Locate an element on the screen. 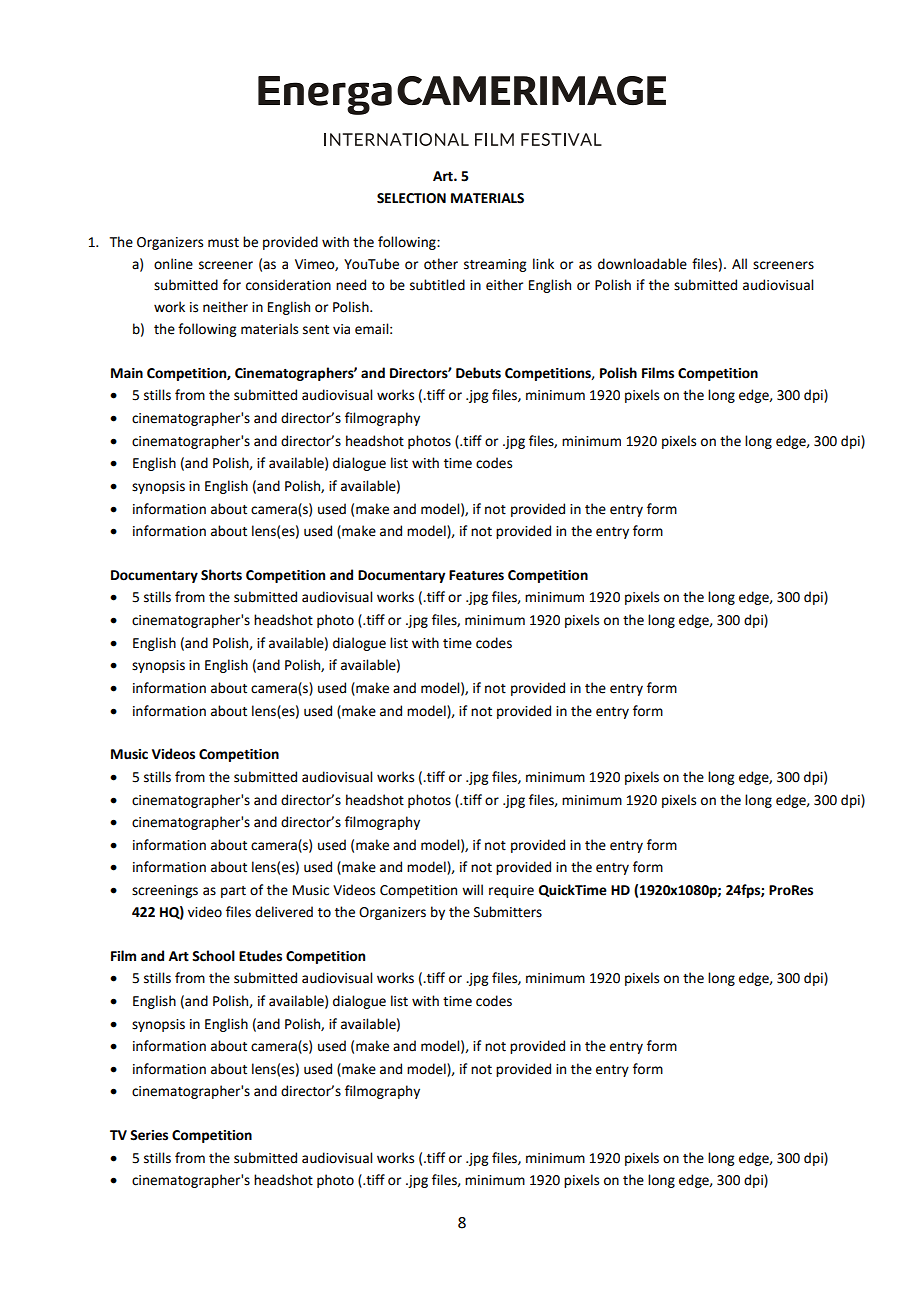  SELECTION is located at coordinates (411, 198).
